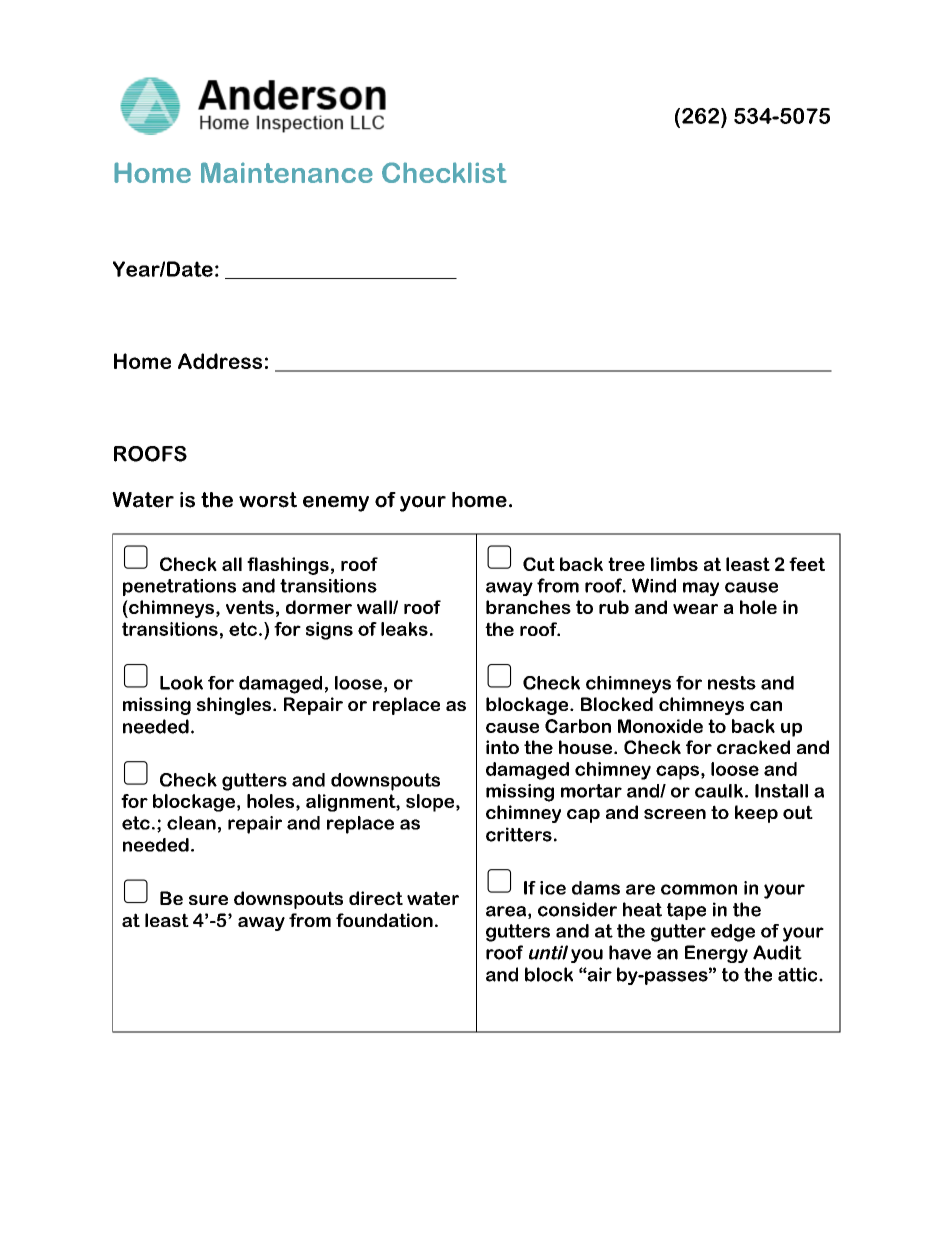 Image resolution: width=952 pixels, height=1233 pixels. What do you see at coordinates (539, 564) in the screenshot?
I see `Cut` at bounding box center [539, 564].
